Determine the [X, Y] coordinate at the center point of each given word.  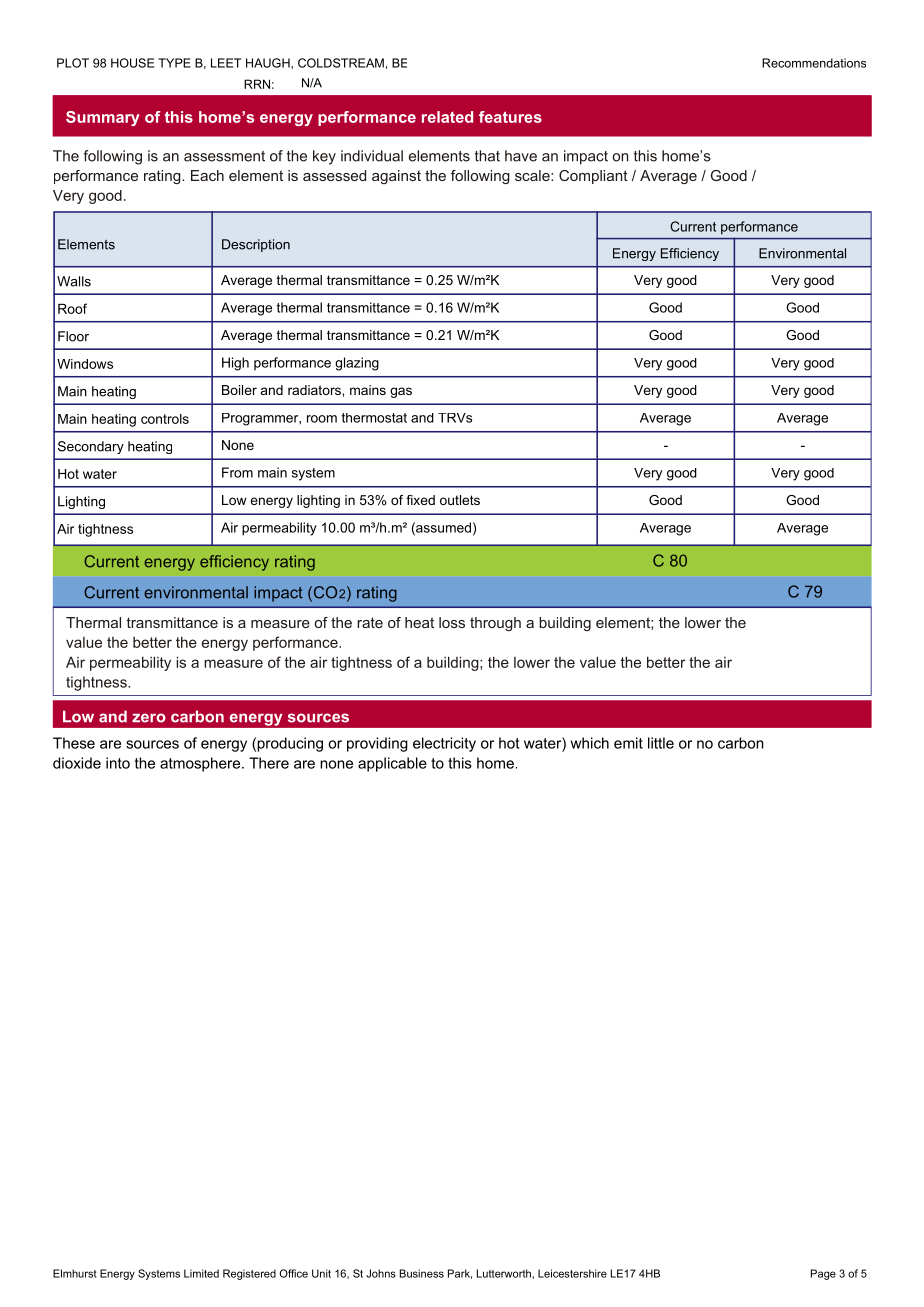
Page [823, 1274]
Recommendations [814, 63]
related [447, 117]
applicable [392, 764]
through [495, 624]
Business [422, 1273]
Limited [201, 1273]
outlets [460, 500]
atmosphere [201, 764]
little [661, 743]
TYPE [174, 63]
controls [165, 419]
